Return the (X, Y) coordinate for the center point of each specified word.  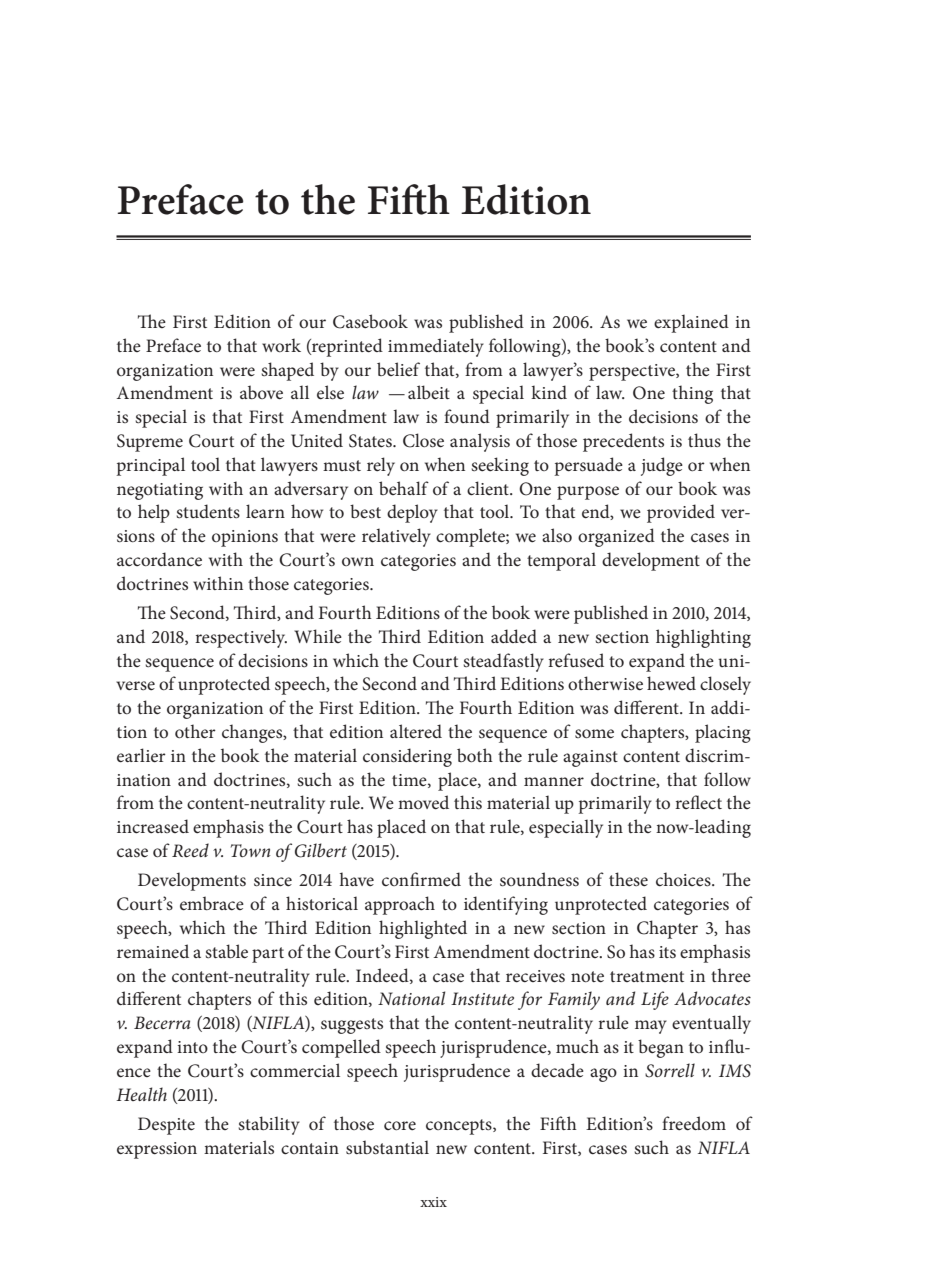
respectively (241, 638)
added (514, 636)
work (281, 345)
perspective (633, 372)
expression (157, 1150)
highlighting (703, 638)
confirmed (421, 879)
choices (684, 879)
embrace (212, 903)
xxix (433, 1202)
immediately (436, 347)
